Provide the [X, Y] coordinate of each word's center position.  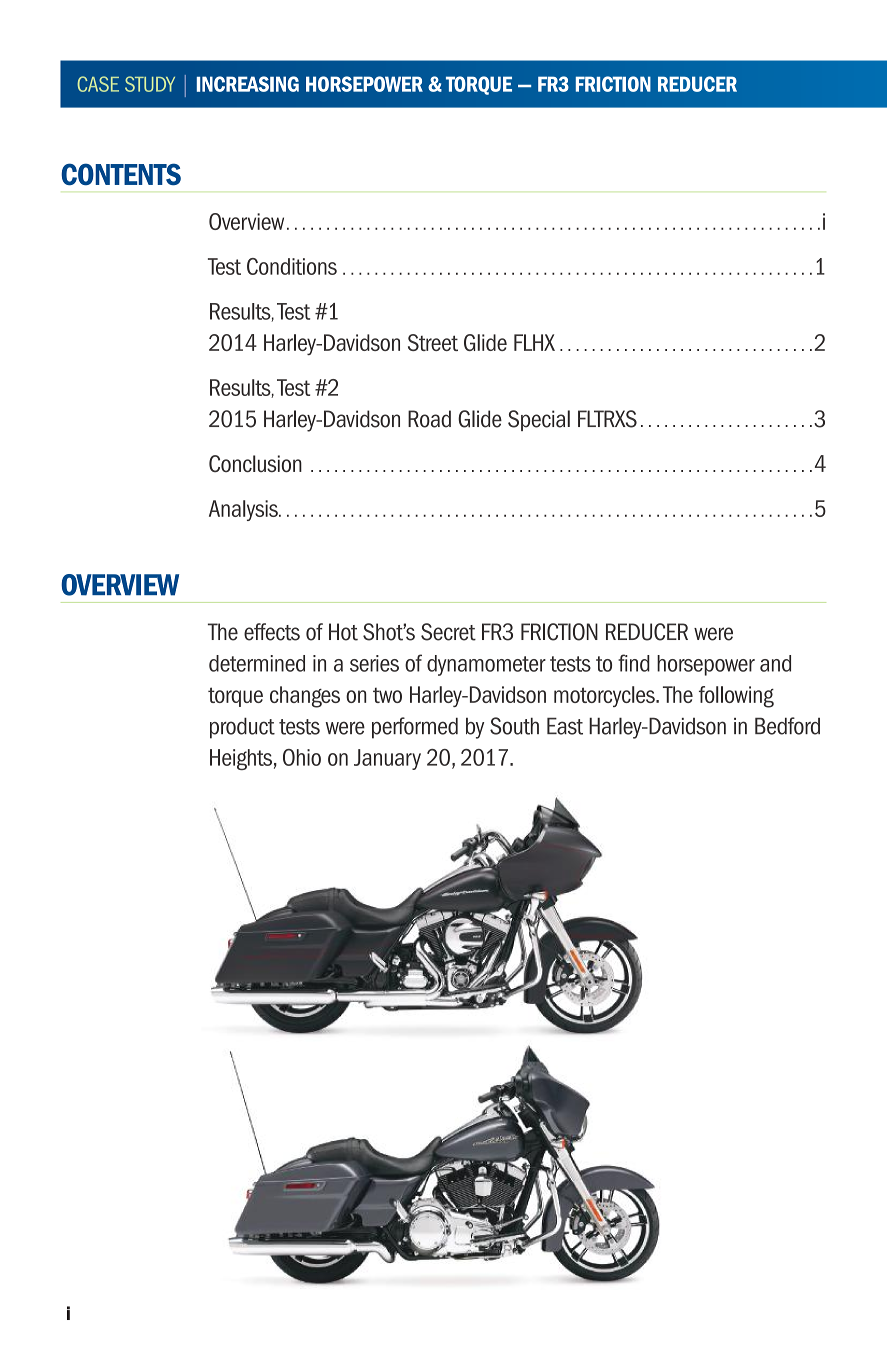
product [242, 728]
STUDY [150, 84]
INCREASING [248, 84]
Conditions [292, 266]
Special [539, 420]
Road [429, 419]
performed [415, 728]
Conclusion [255, 463]
